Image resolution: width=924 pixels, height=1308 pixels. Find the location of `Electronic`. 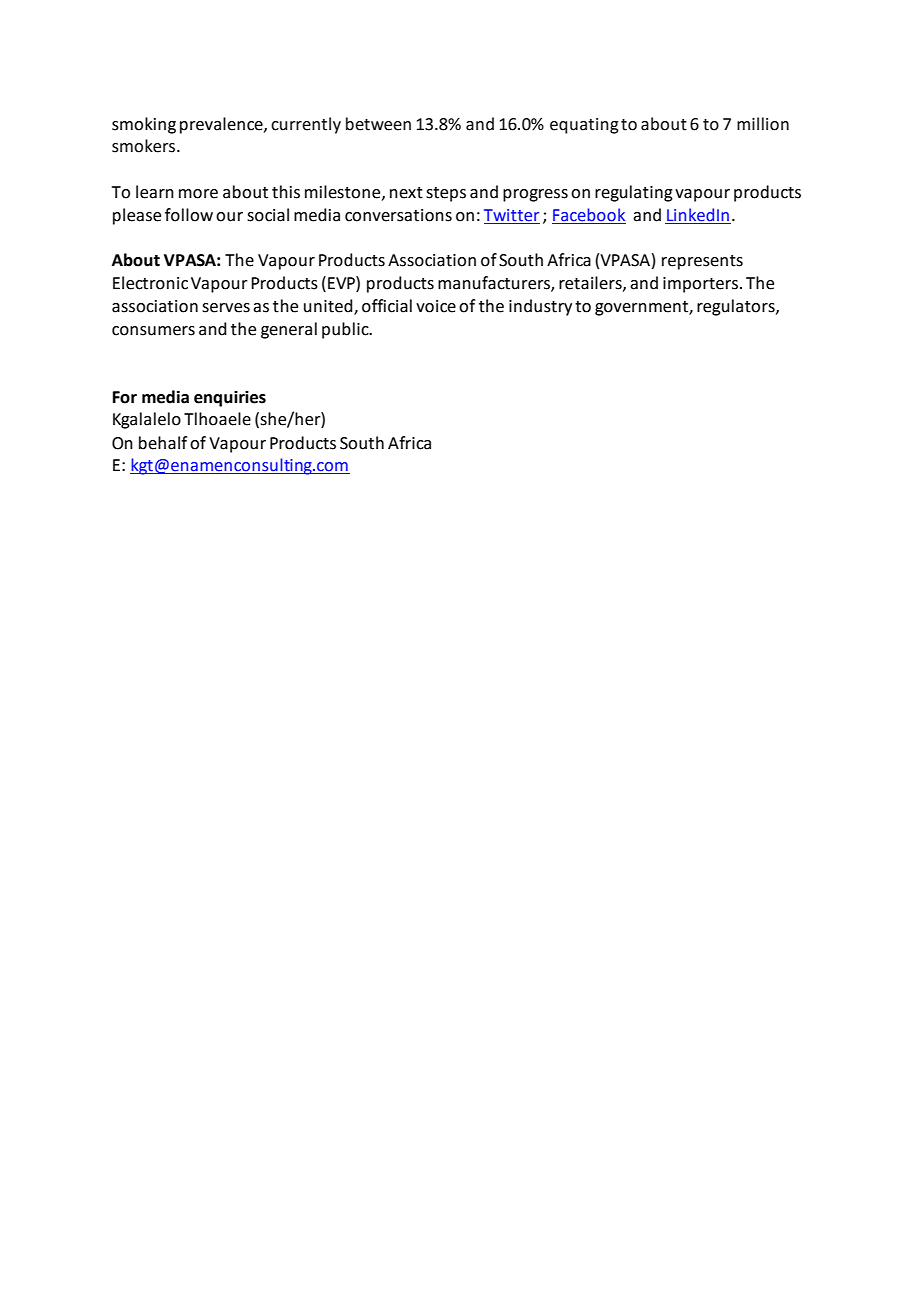

Electronic is located at coordinates (150, 283).
